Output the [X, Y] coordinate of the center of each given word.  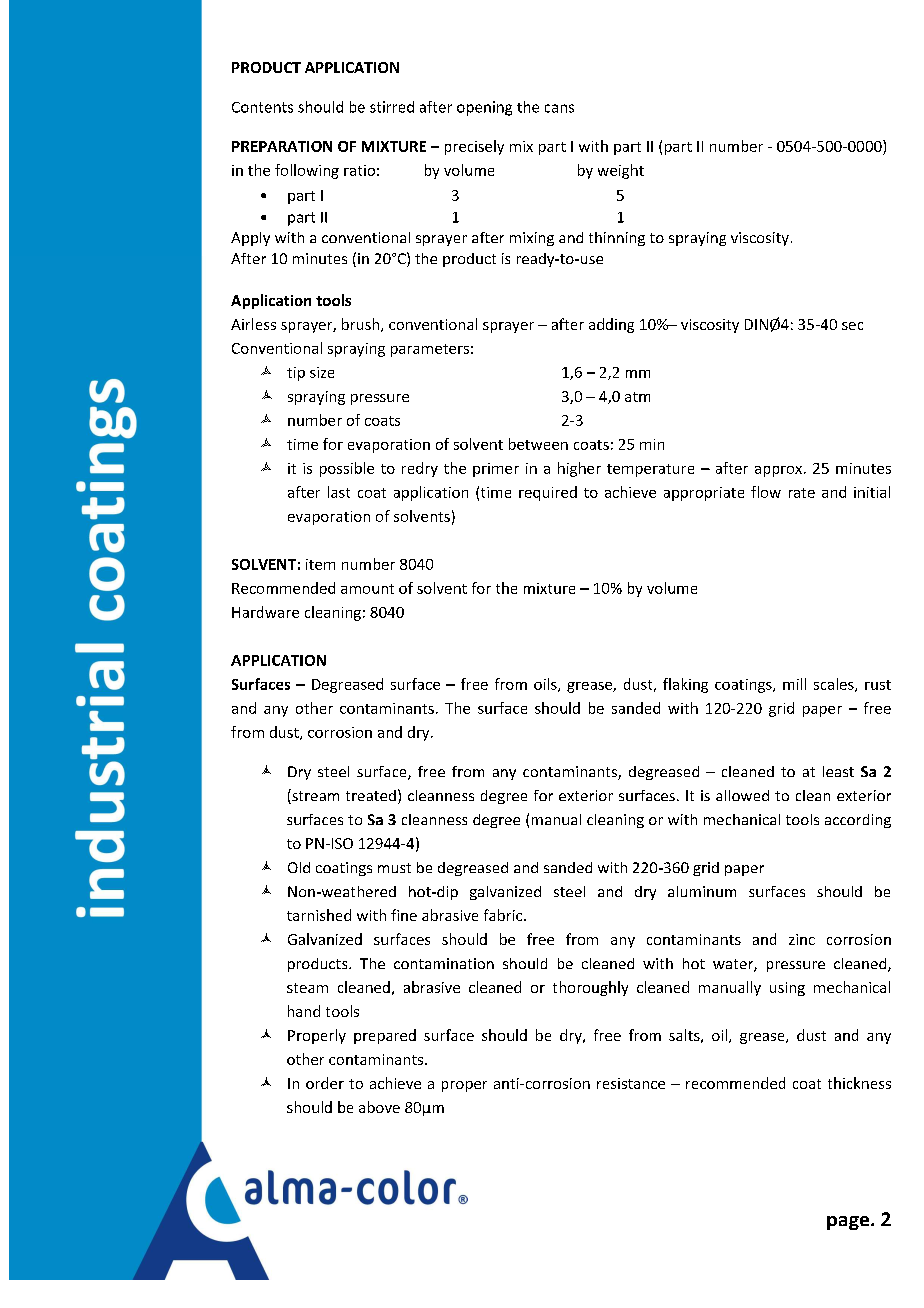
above [379, 1107]
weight [621, 171]
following [307, 171]
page [848, 1223]
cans [559, 108]
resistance [631, 1083]
